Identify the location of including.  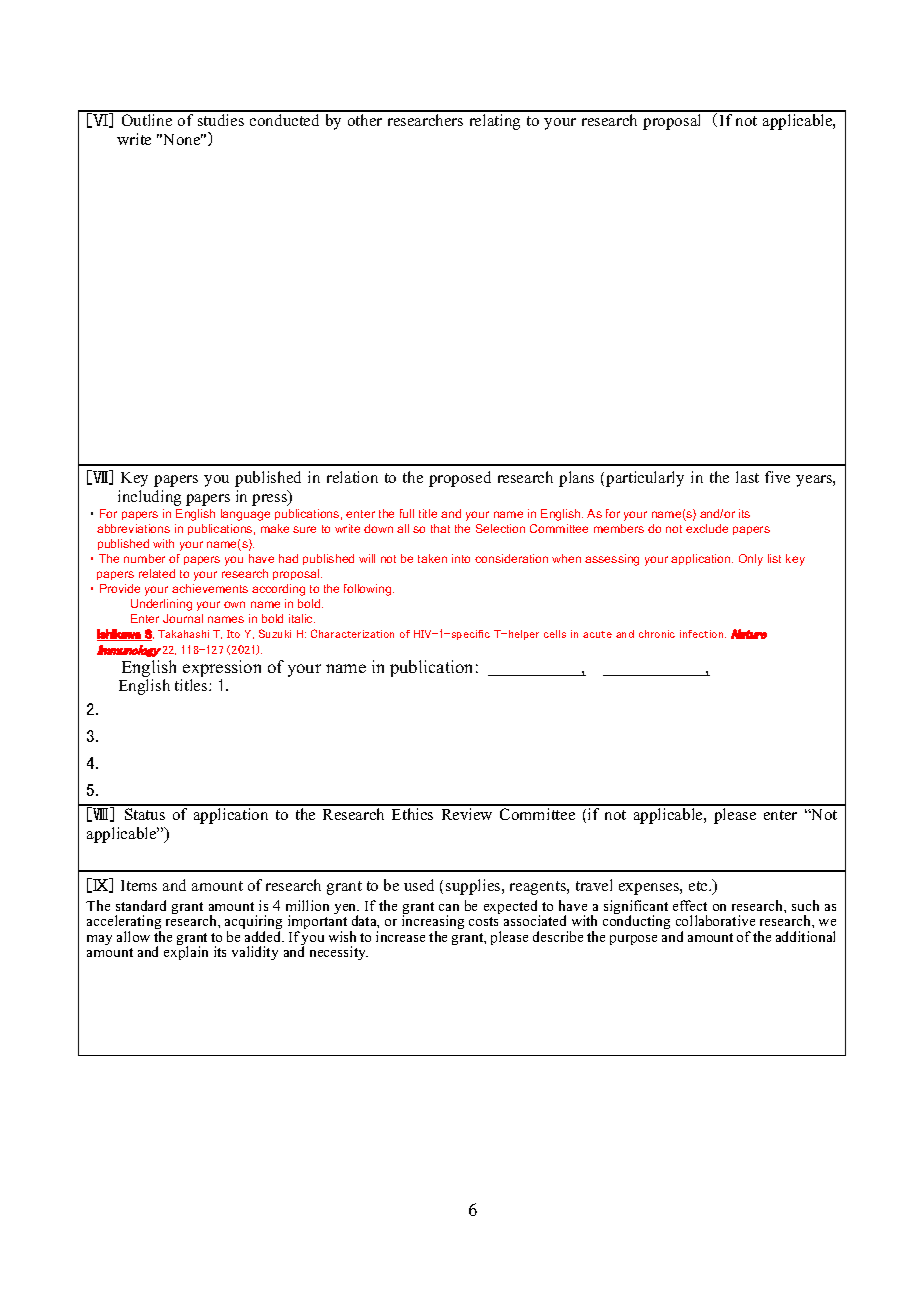
(149, 498).
